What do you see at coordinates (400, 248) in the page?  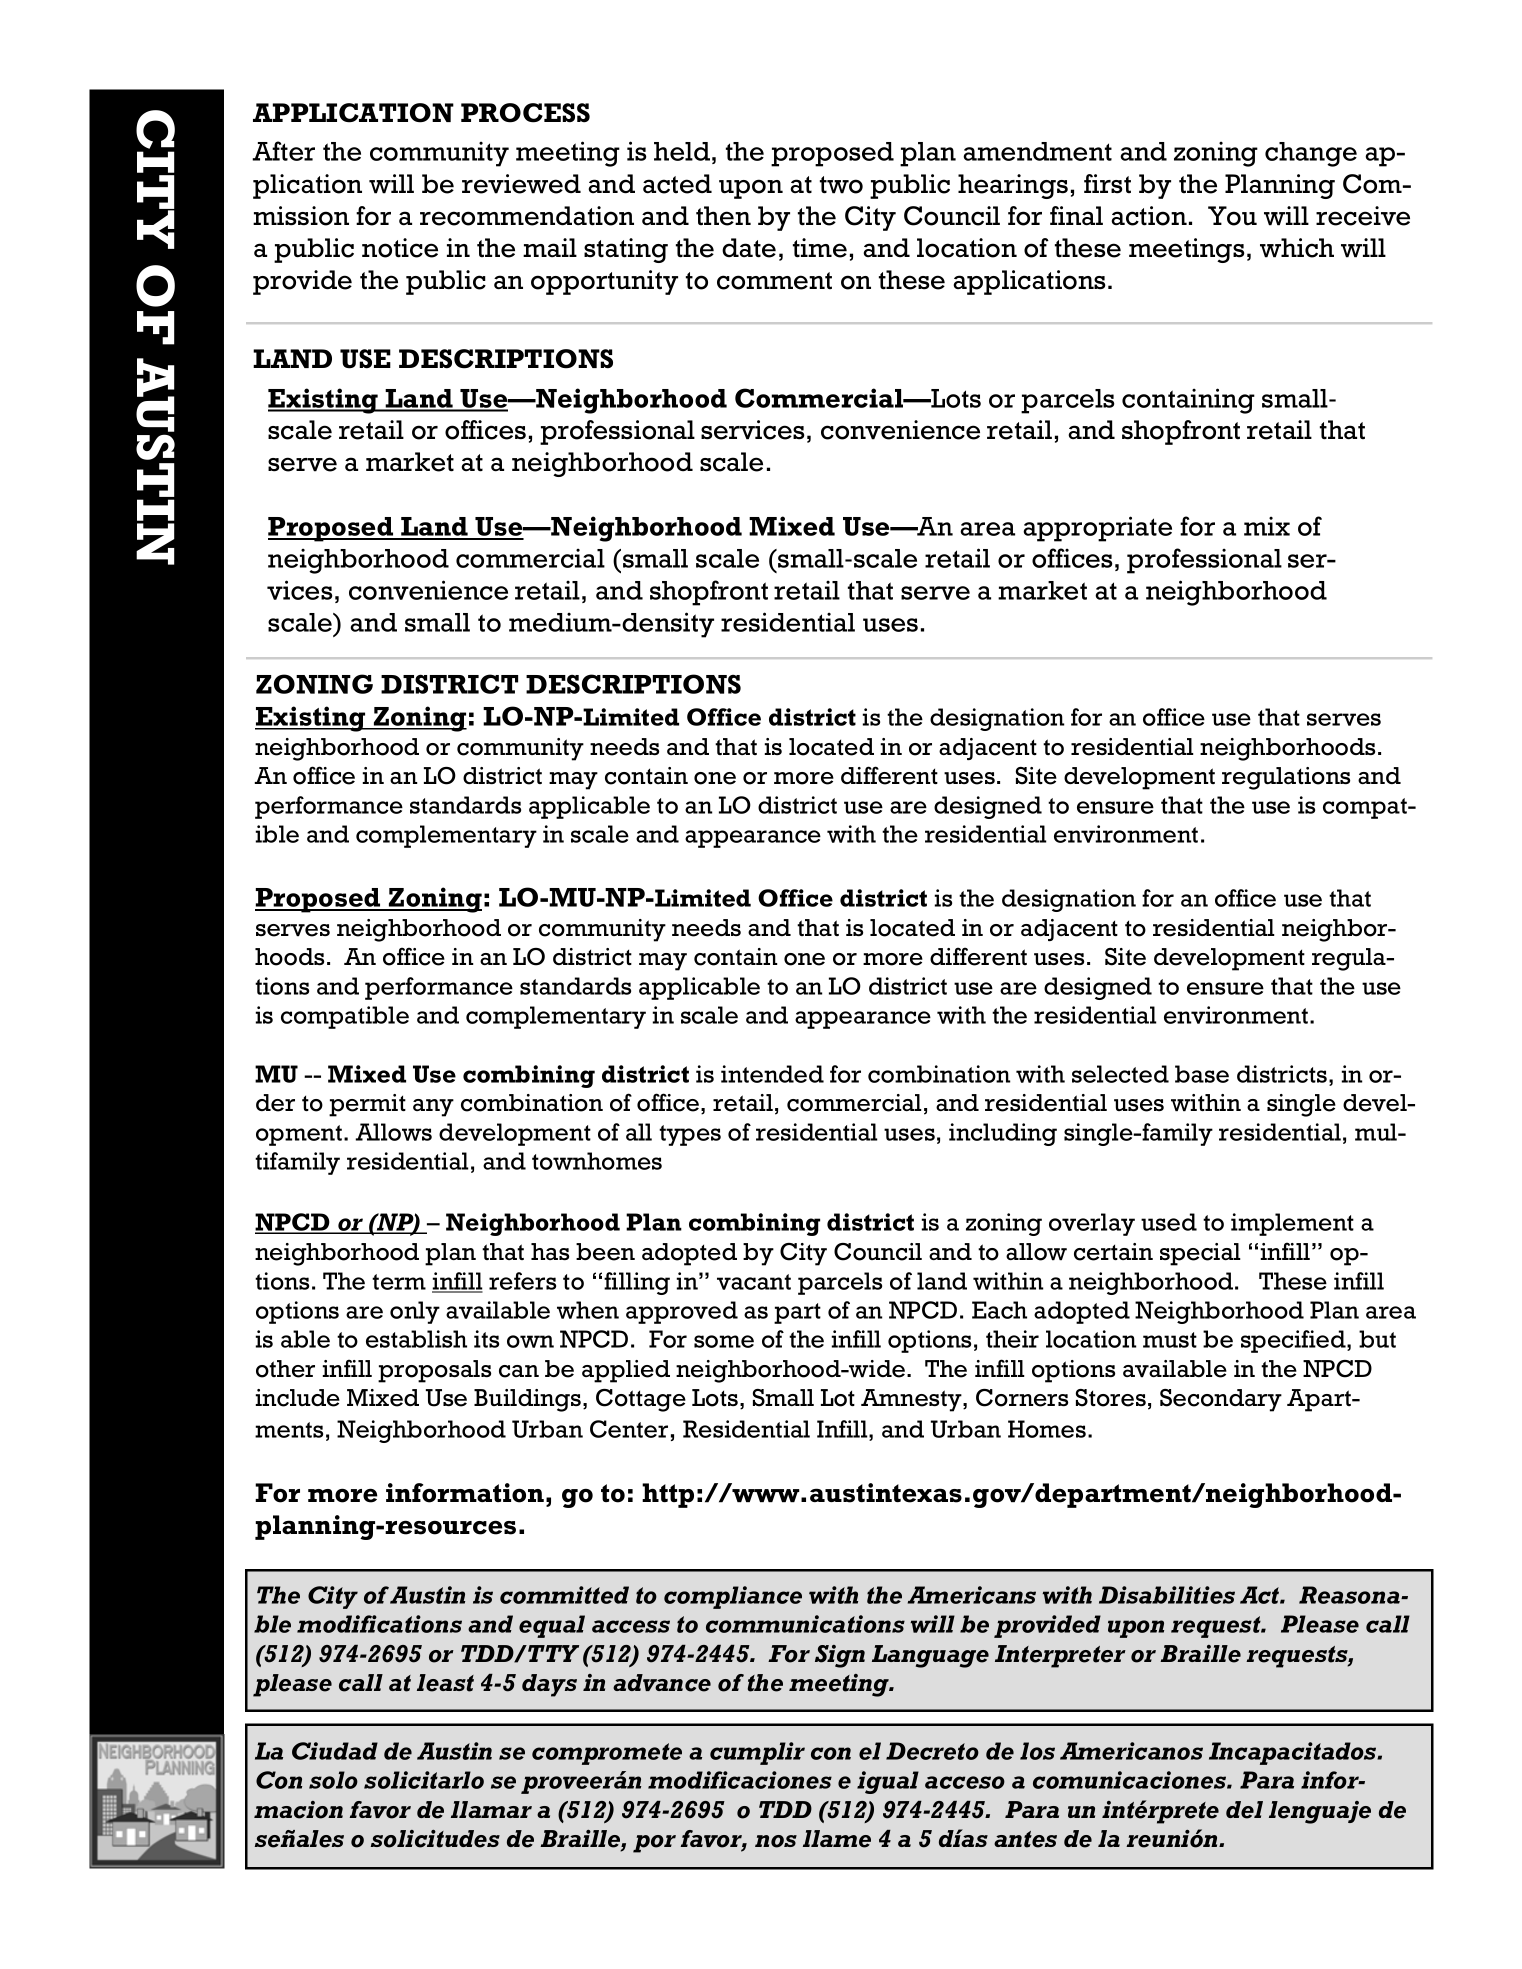 I see `notice` at bounding box center [400, 248].
